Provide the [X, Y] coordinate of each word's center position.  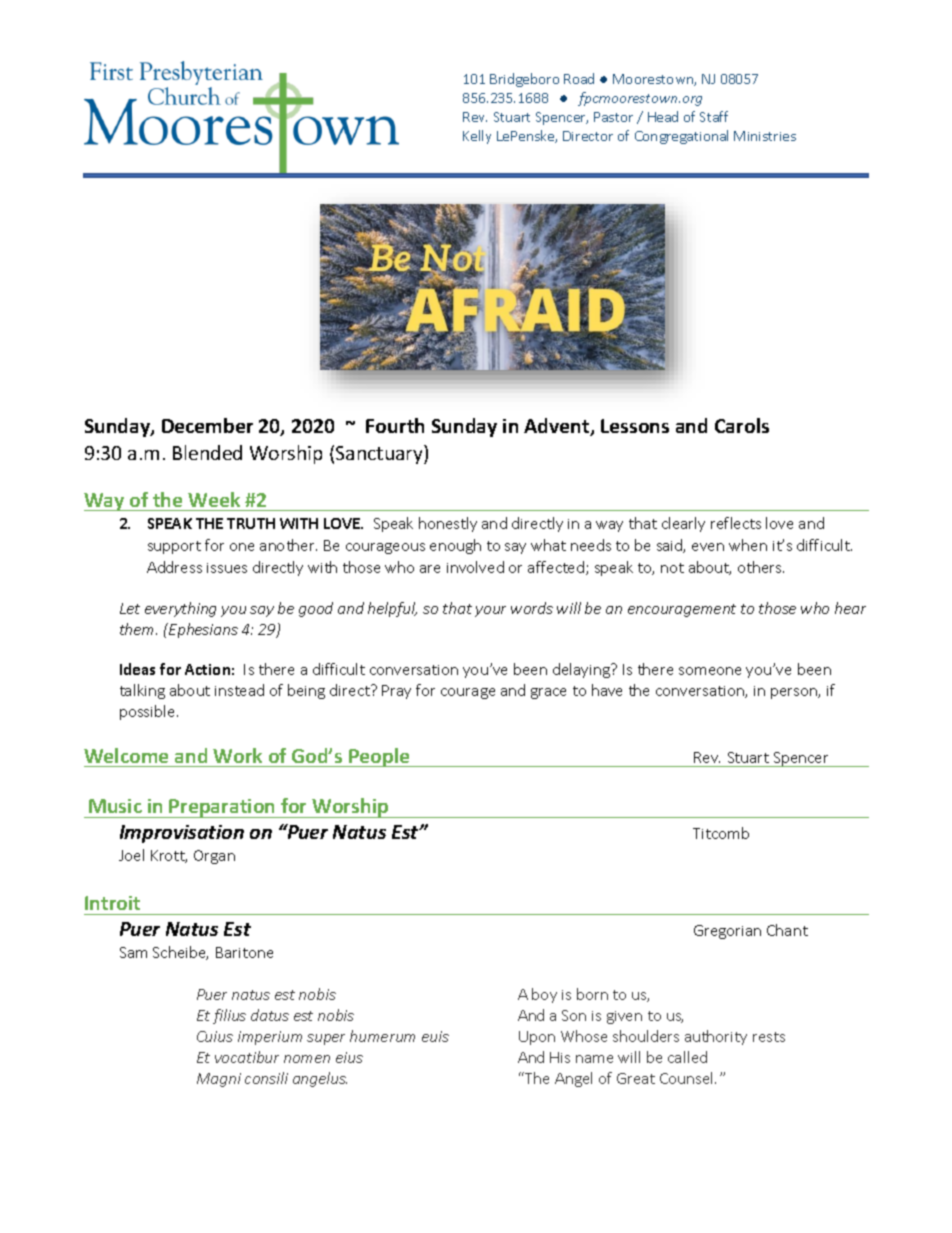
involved [475, 567]
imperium [270, 1038]
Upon [537, 1038]
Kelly [477, 137]
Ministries [765, 136]
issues [227, 568]
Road [579, 78]
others [761, 567]
